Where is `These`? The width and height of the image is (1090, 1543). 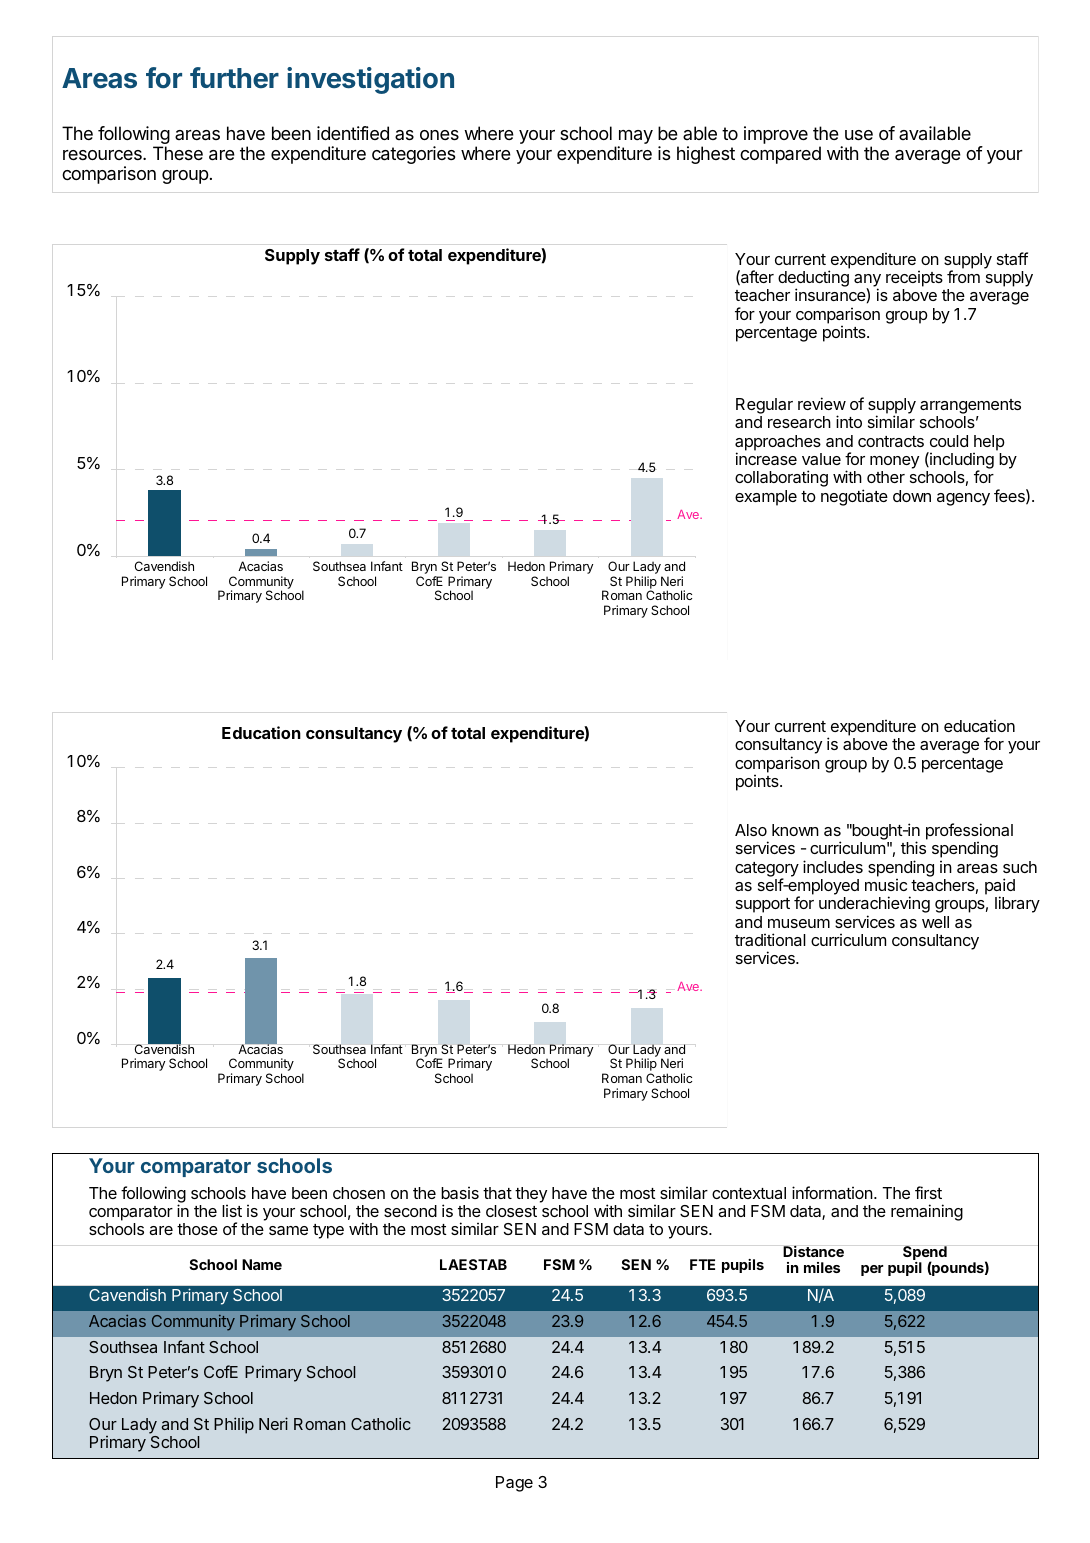 These is located at coordinates (178, 153).
